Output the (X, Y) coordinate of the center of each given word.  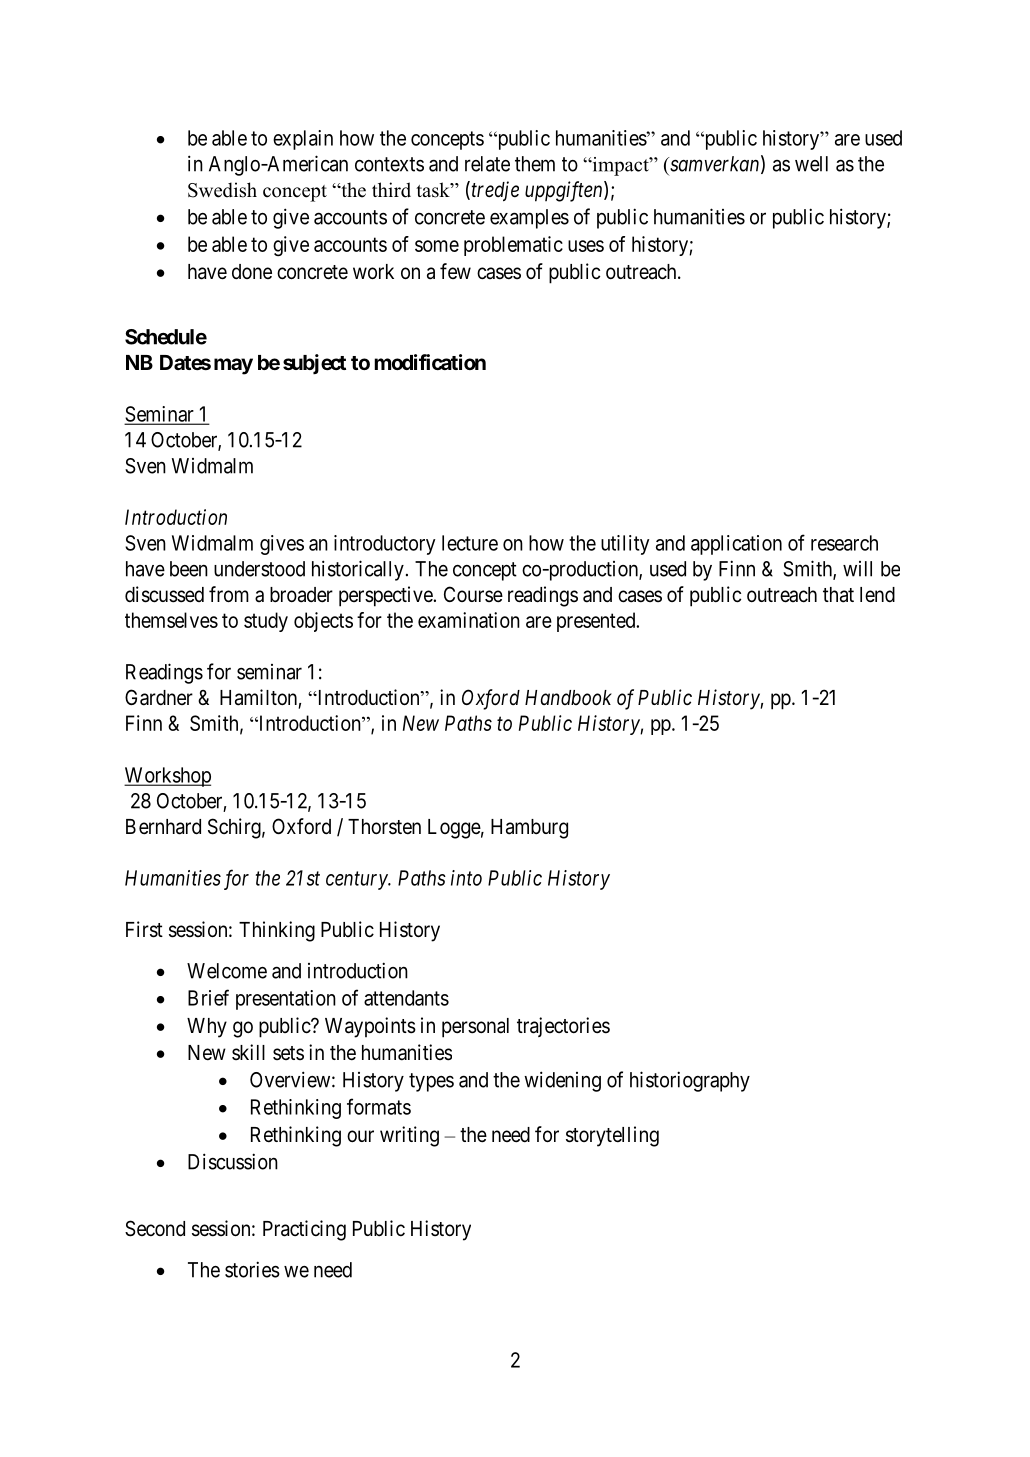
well (811, 164)
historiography (690, 1081)
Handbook (568, 698)
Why (207, 1028)
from (229, 594)
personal (475, 1028)
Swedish (222, 190)
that (838, 595)
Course (473, 594)
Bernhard (163, 827)
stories (252, 1269)
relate (487, 164)
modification (430, 362)
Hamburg (529, 829)
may (233, 366)
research (844, 543)
